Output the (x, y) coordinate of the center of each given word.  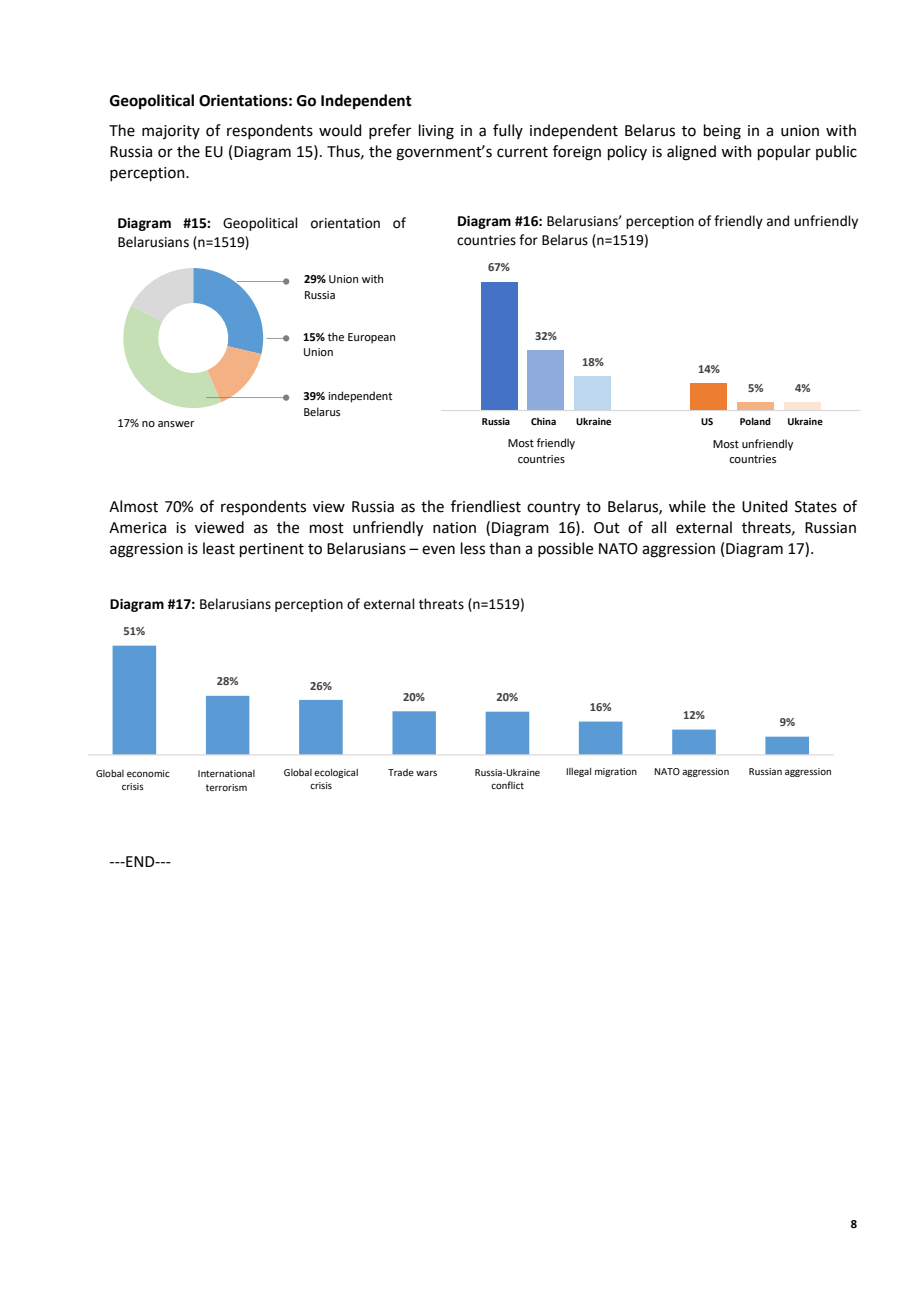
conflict (507, 785)
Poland (755, 421)
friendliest (486, 506)
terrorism (226, 787)
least (219, 548)
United (765, 506)
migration (616, 772)
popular (784, 152)
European (371, 338)
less (473, 548)
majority (171, 132)
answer (176, 424)
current (522, 152)
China (543, 421)
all (658, 527)
